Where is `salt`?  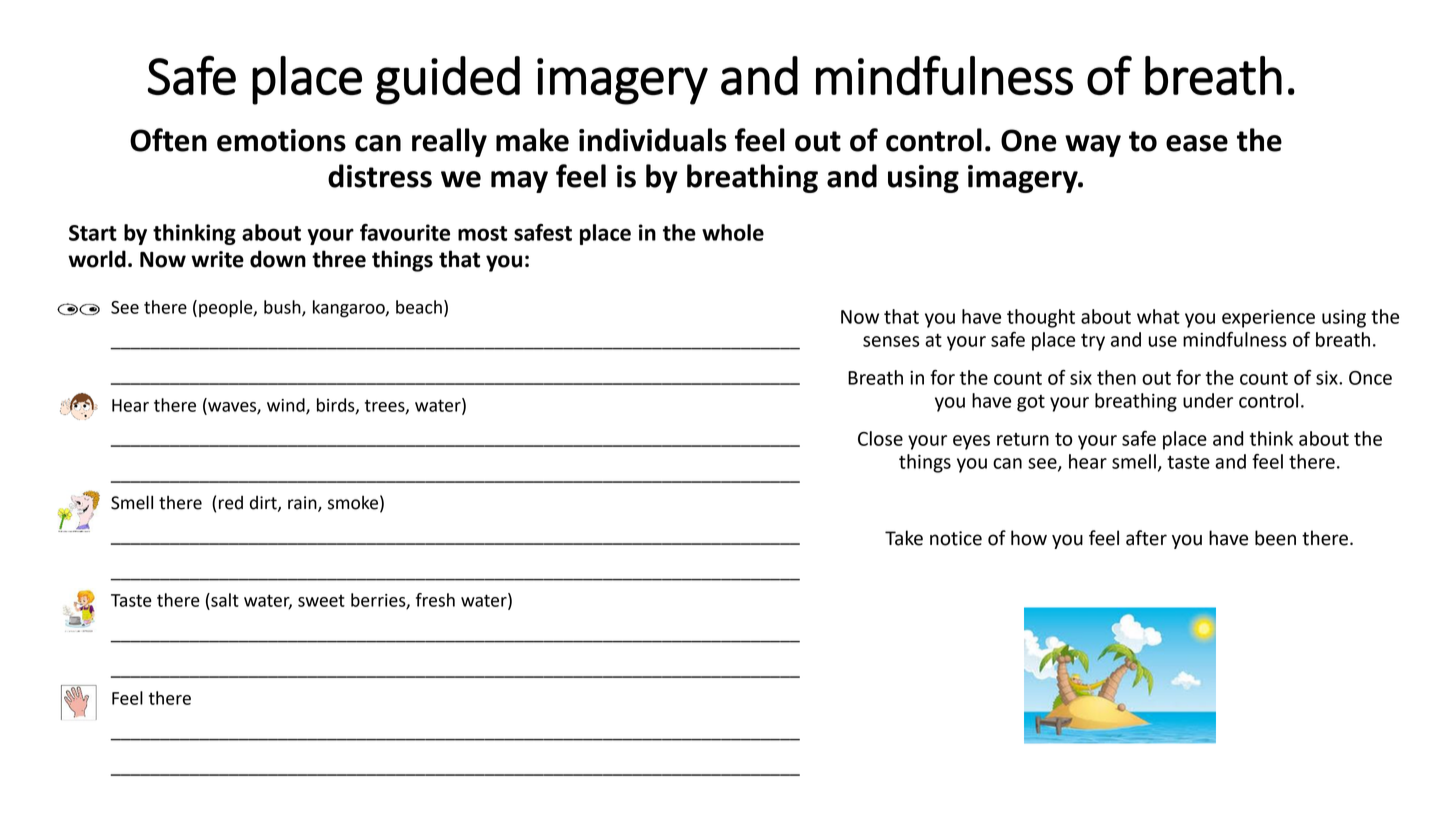
salt is located at coordinates (224, 600).
